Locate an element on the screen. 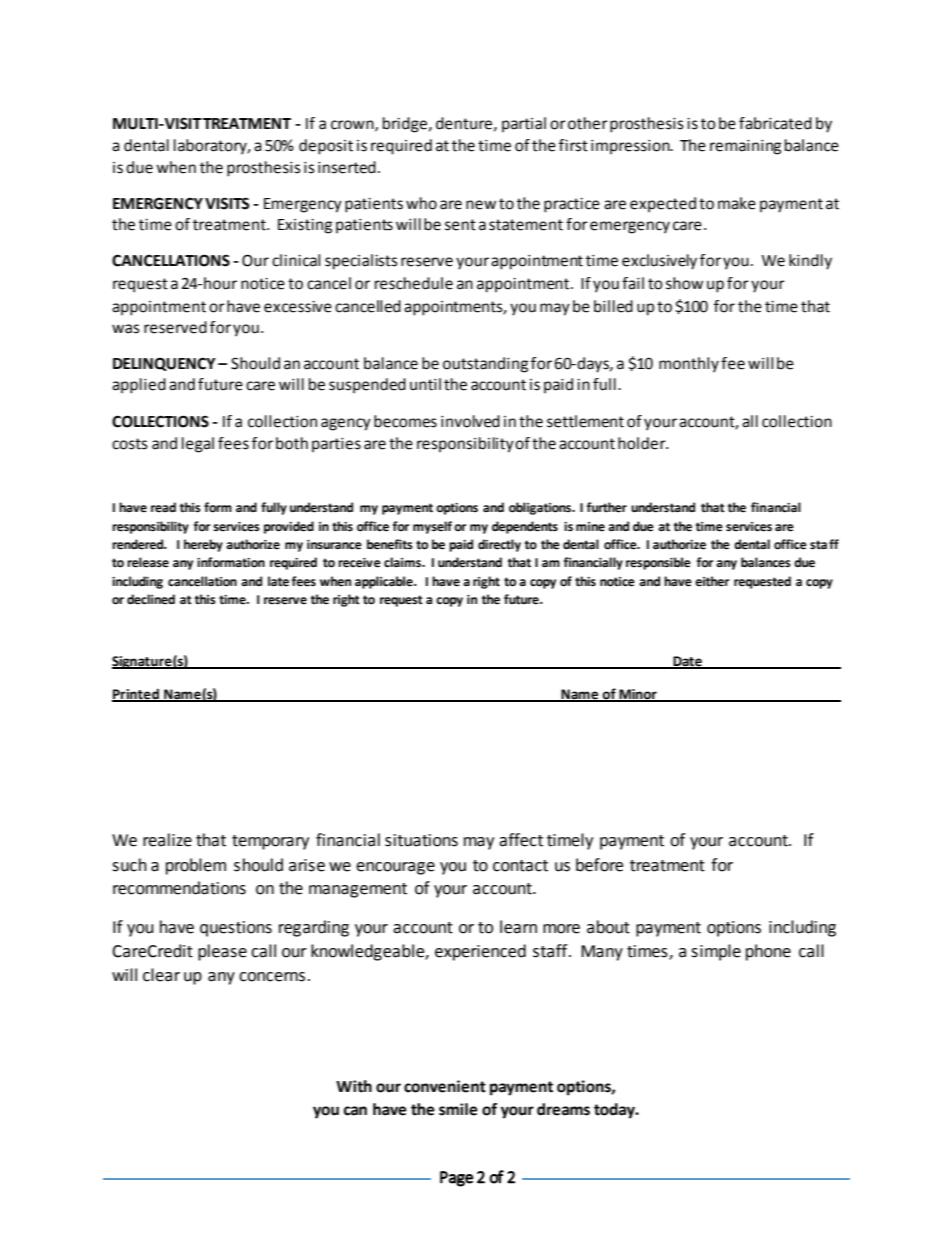  applicable is located at coordinates (385, 582).
